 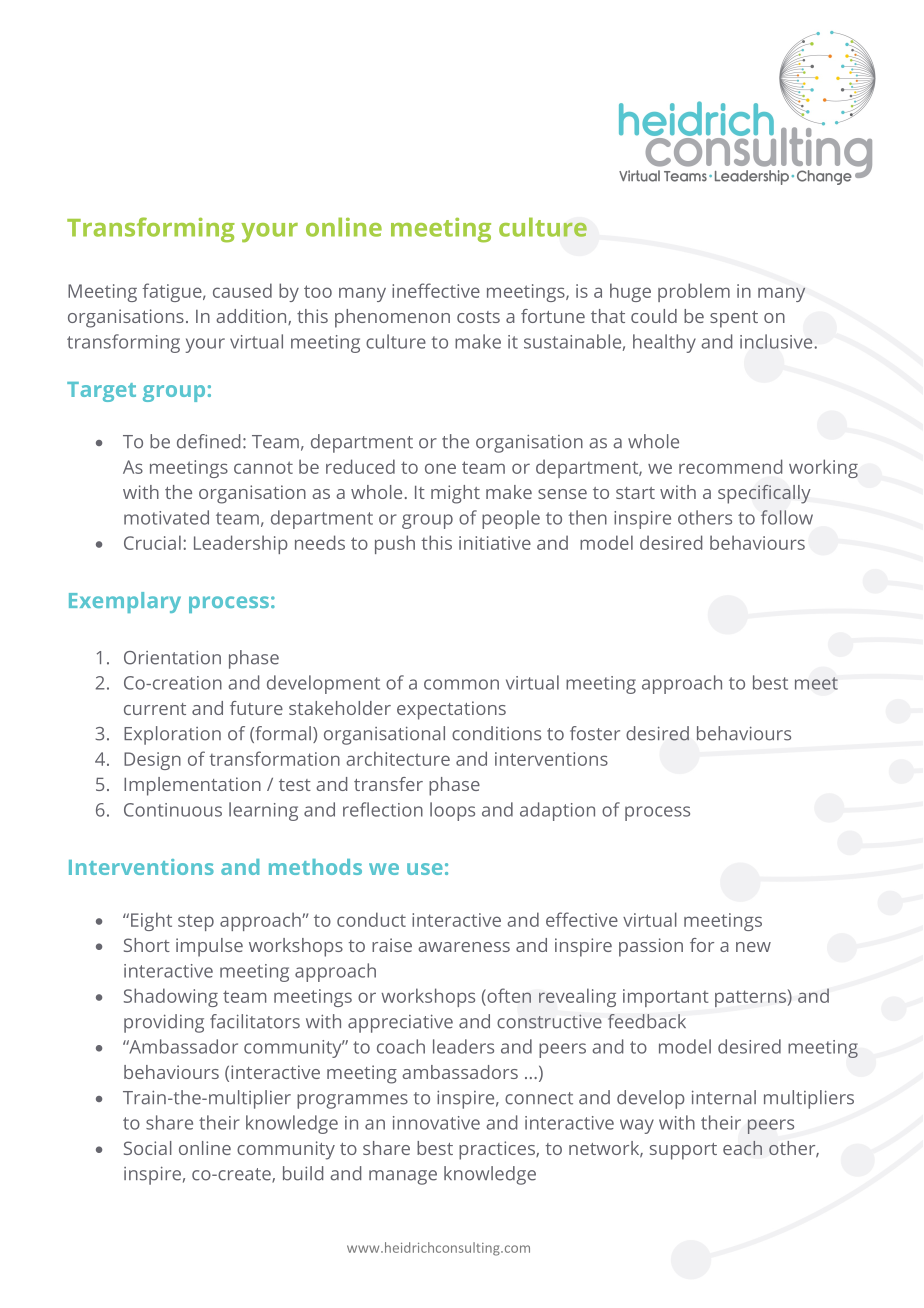 I want to click on Social, so click(x=148, y=1148).
